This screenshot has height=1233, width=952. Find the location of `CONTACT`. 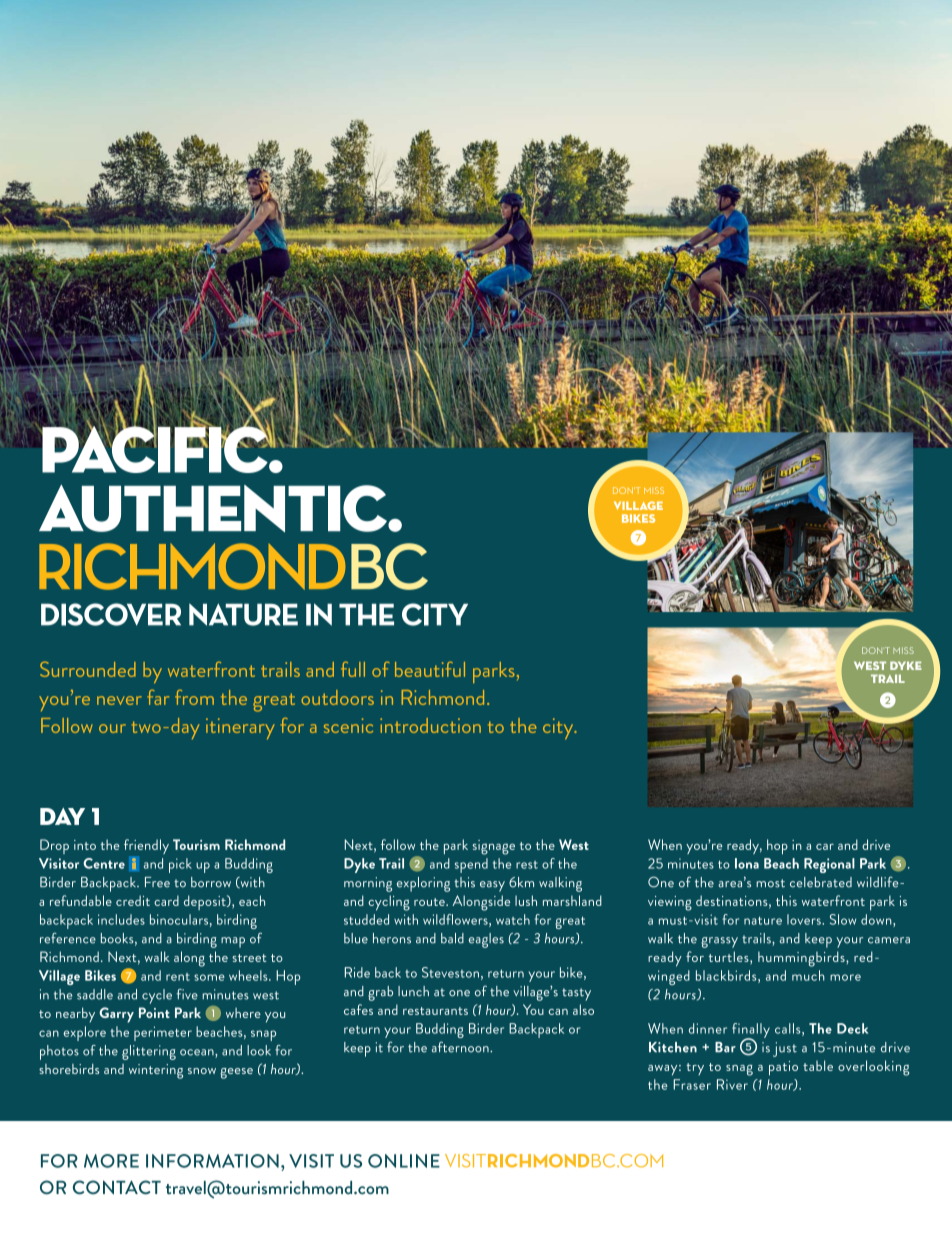

CONTACT is located at coordinates (117, 1187).
